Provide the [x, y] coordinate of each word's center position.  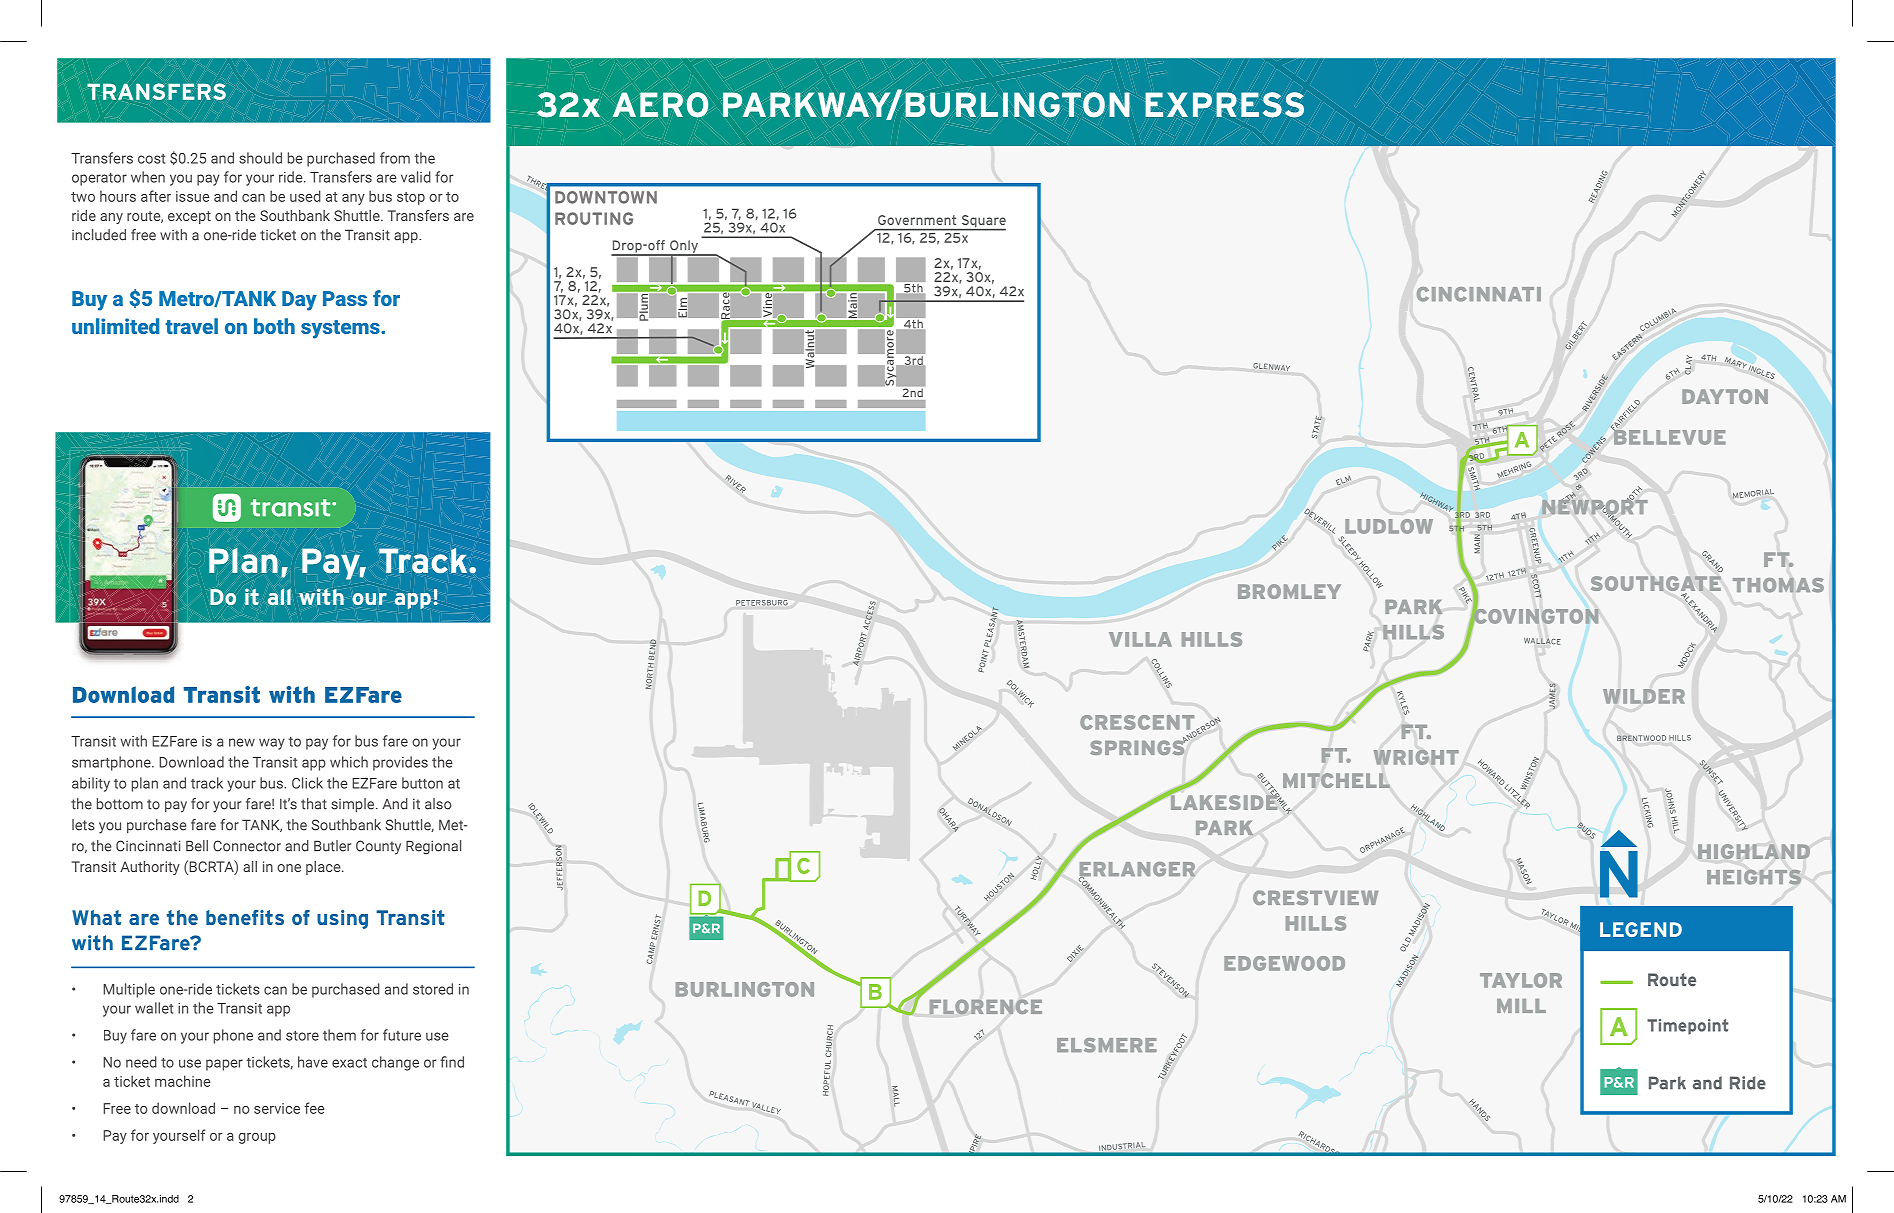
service [277, 1108]
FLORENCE [986, 1007]
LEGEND [1641, 929]
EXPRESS [1224, 105]
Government [917, 220]
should [260, 158]
